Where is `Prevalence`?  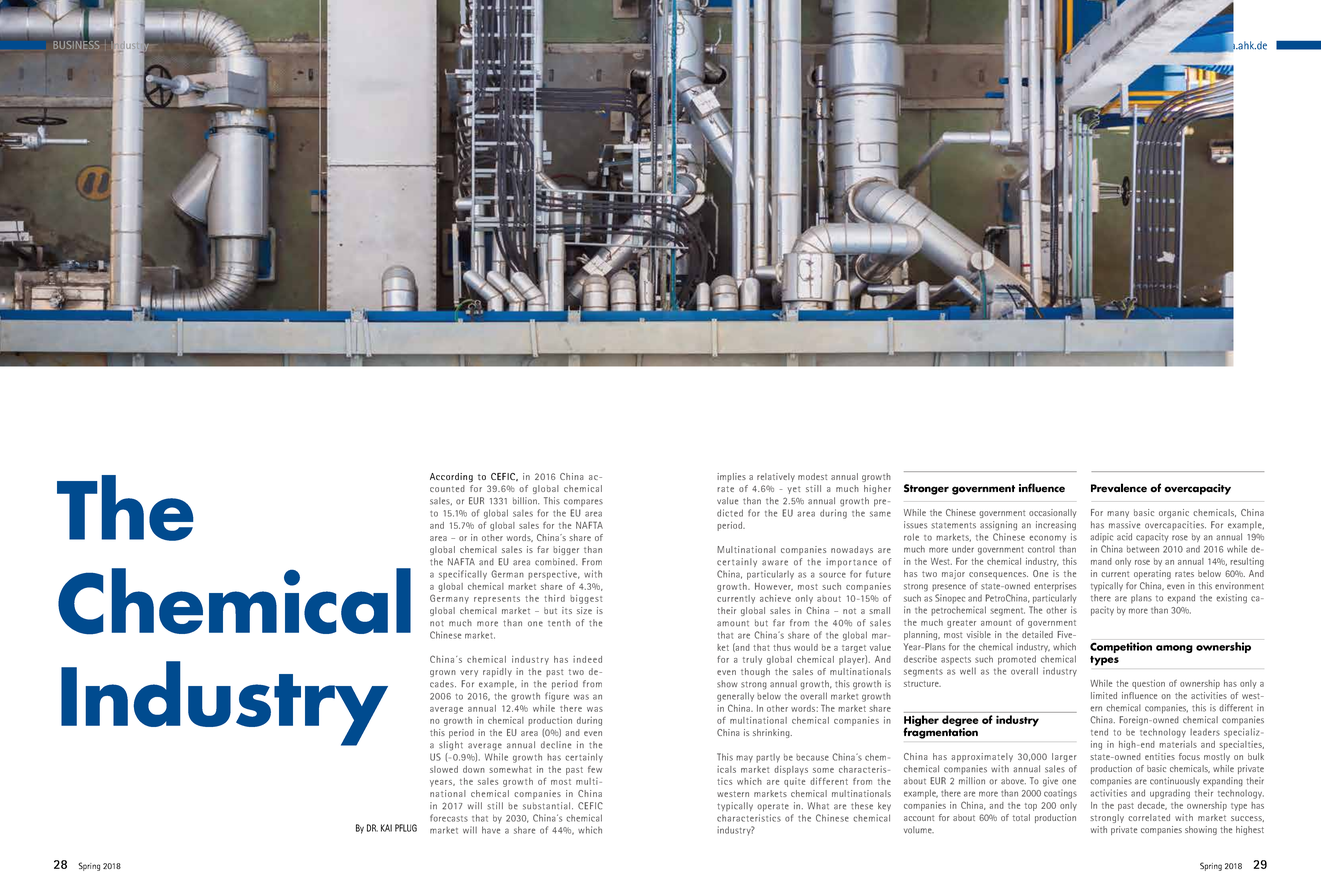
Prevalence is located at coordinates (1119, 488).
